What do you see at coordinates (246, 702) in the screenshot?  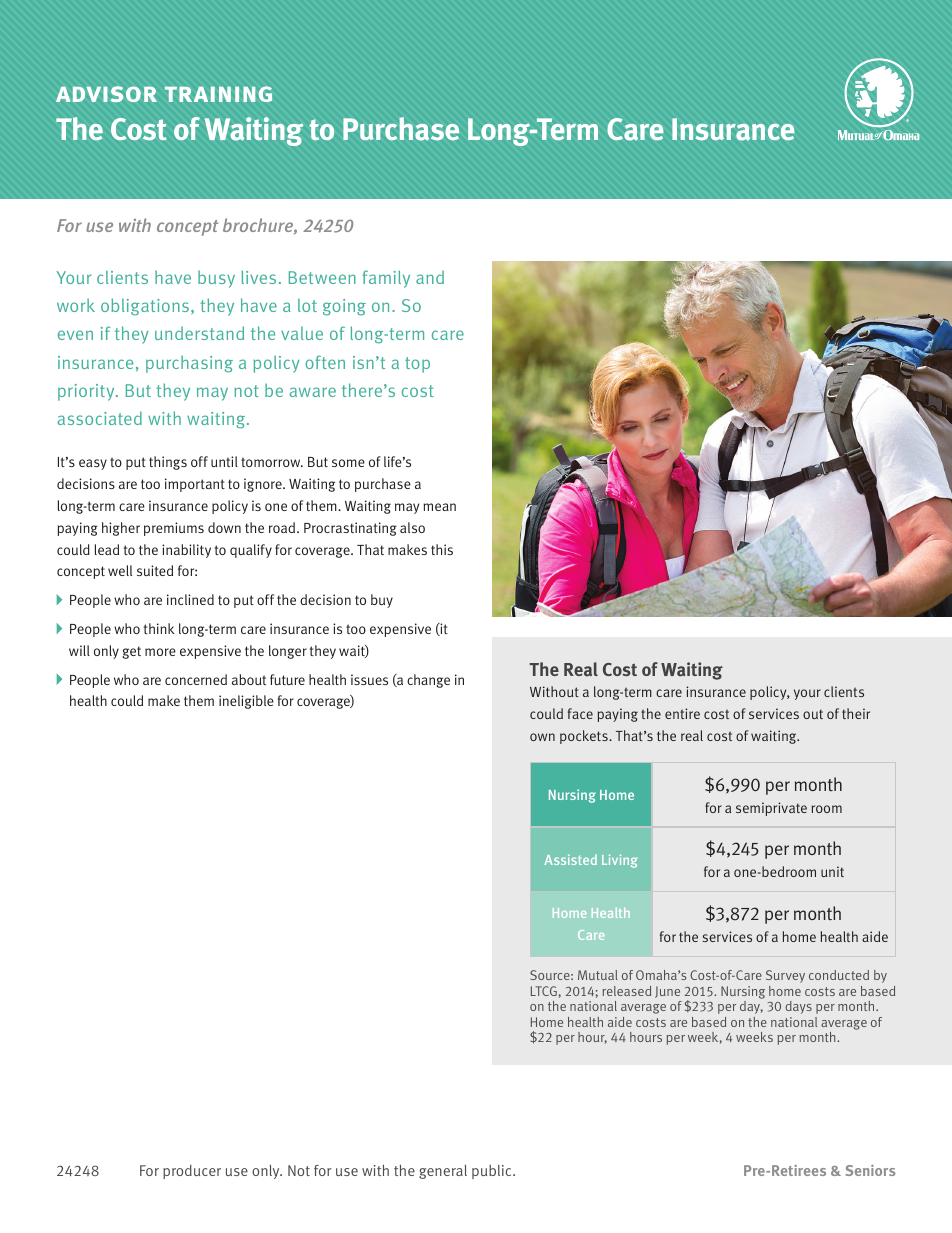 I see `ineligible` at bounding box center [246, 702].
